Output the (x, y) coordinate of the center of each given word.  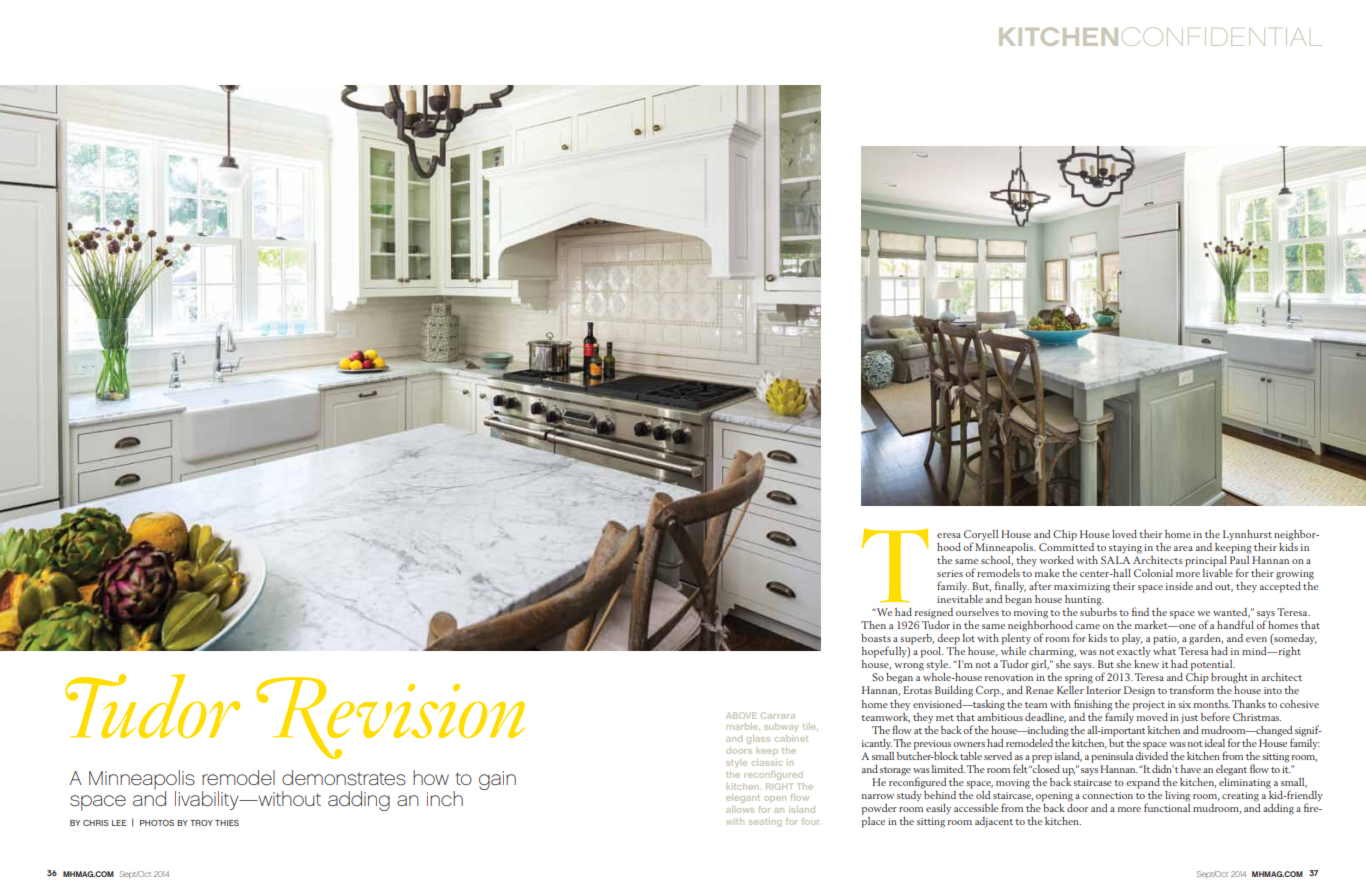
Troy (201, 823)
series (950, 573)
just (1189, 719)
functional (1167, 806)
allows (740, 809)
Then (873, 625)
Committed (1066, 545)
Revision (391, 718)
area (1183, 548)
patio (1166, 640)
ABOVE (741, 715)
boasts (876, 638)
